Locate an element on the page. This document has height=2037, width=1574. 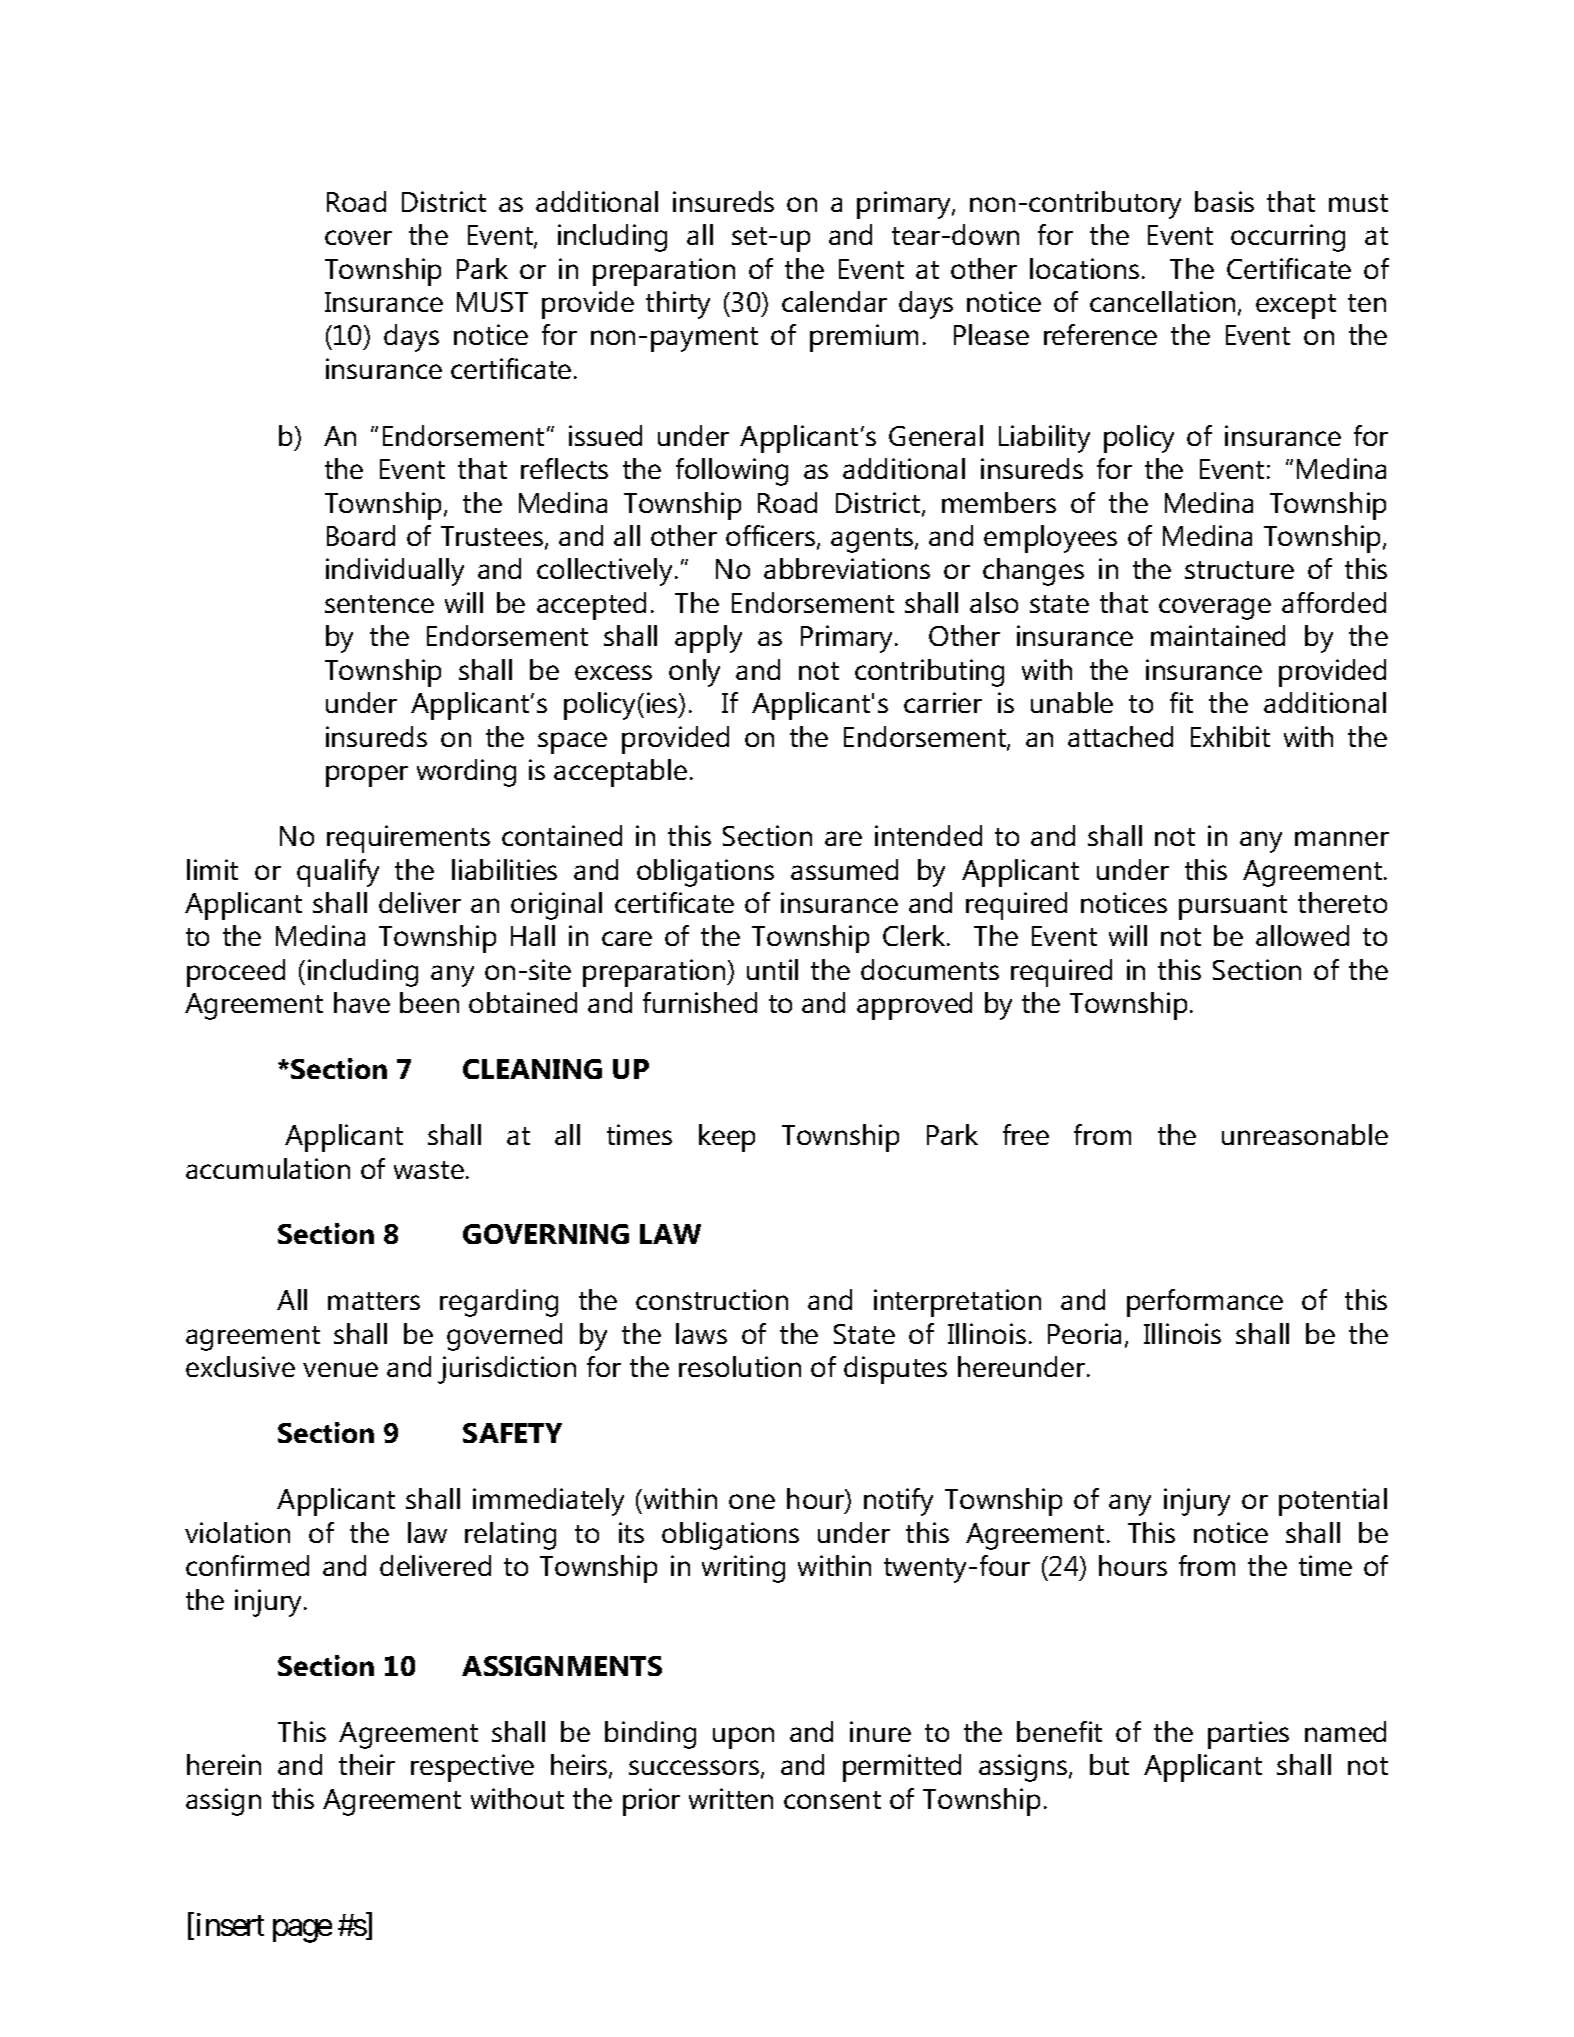
keep is located at coordinates (727, 1138).
